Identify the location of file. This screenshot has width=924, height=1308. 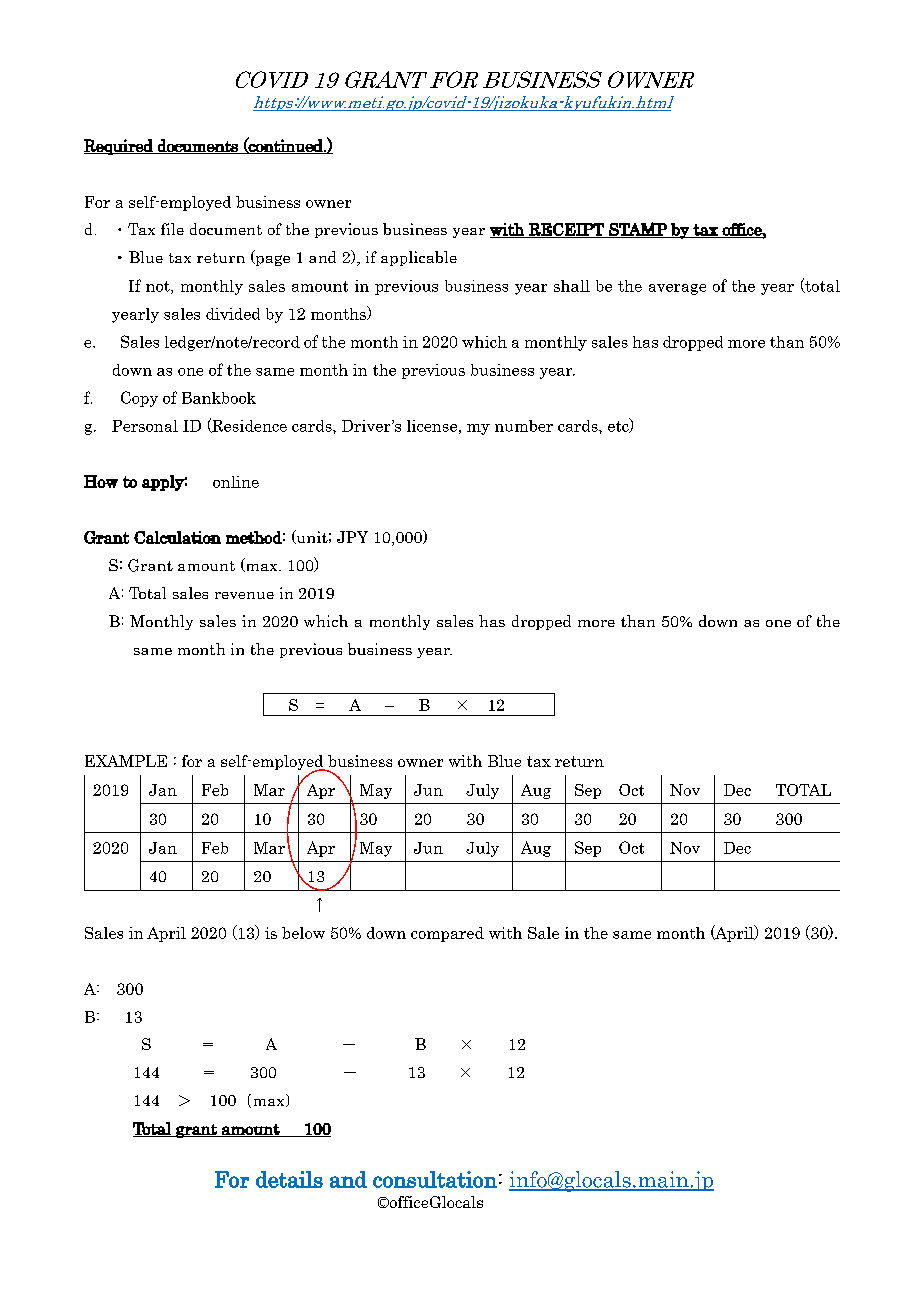
(172, 229).
